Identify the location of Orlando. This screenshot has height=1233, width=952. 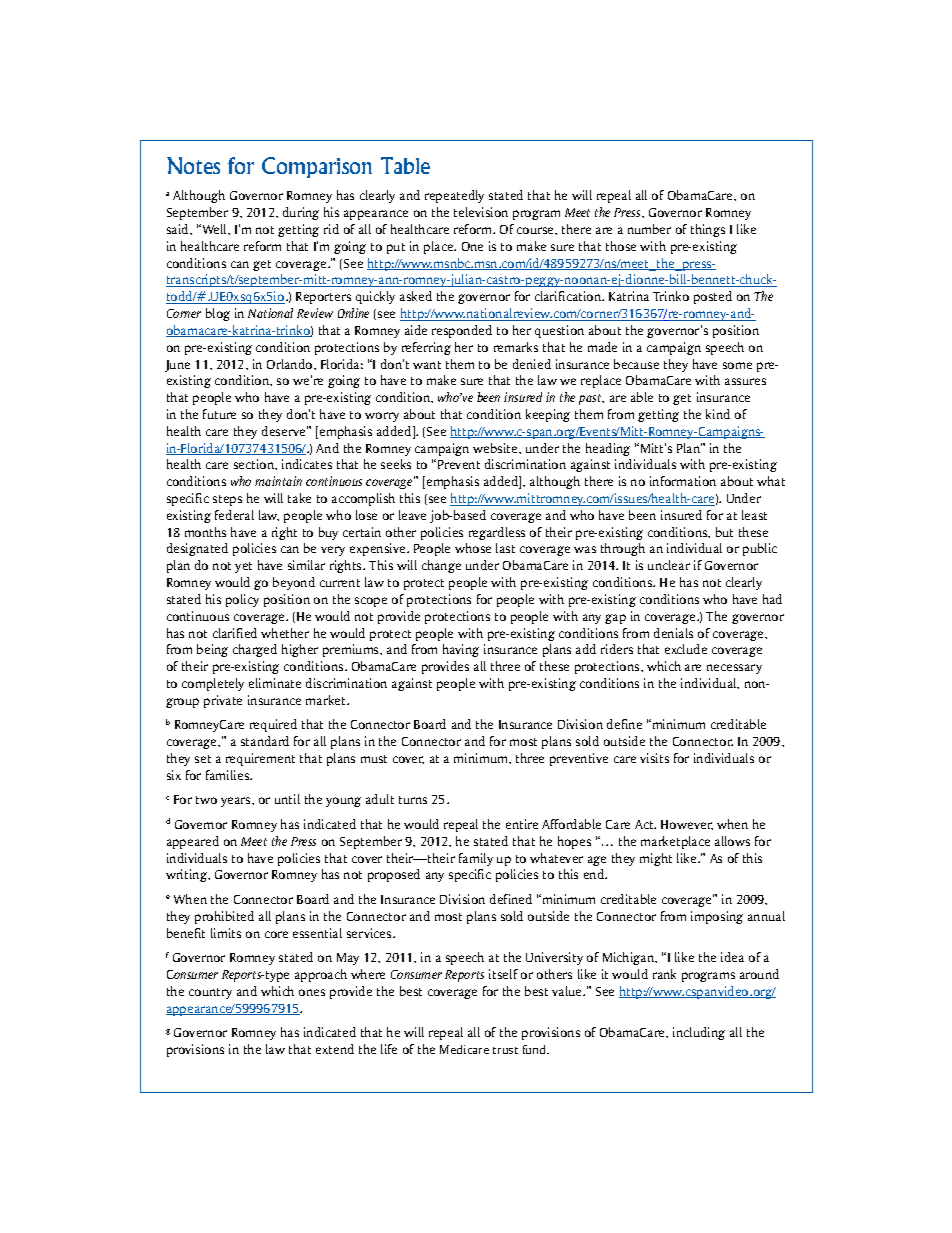
(291, 364).
